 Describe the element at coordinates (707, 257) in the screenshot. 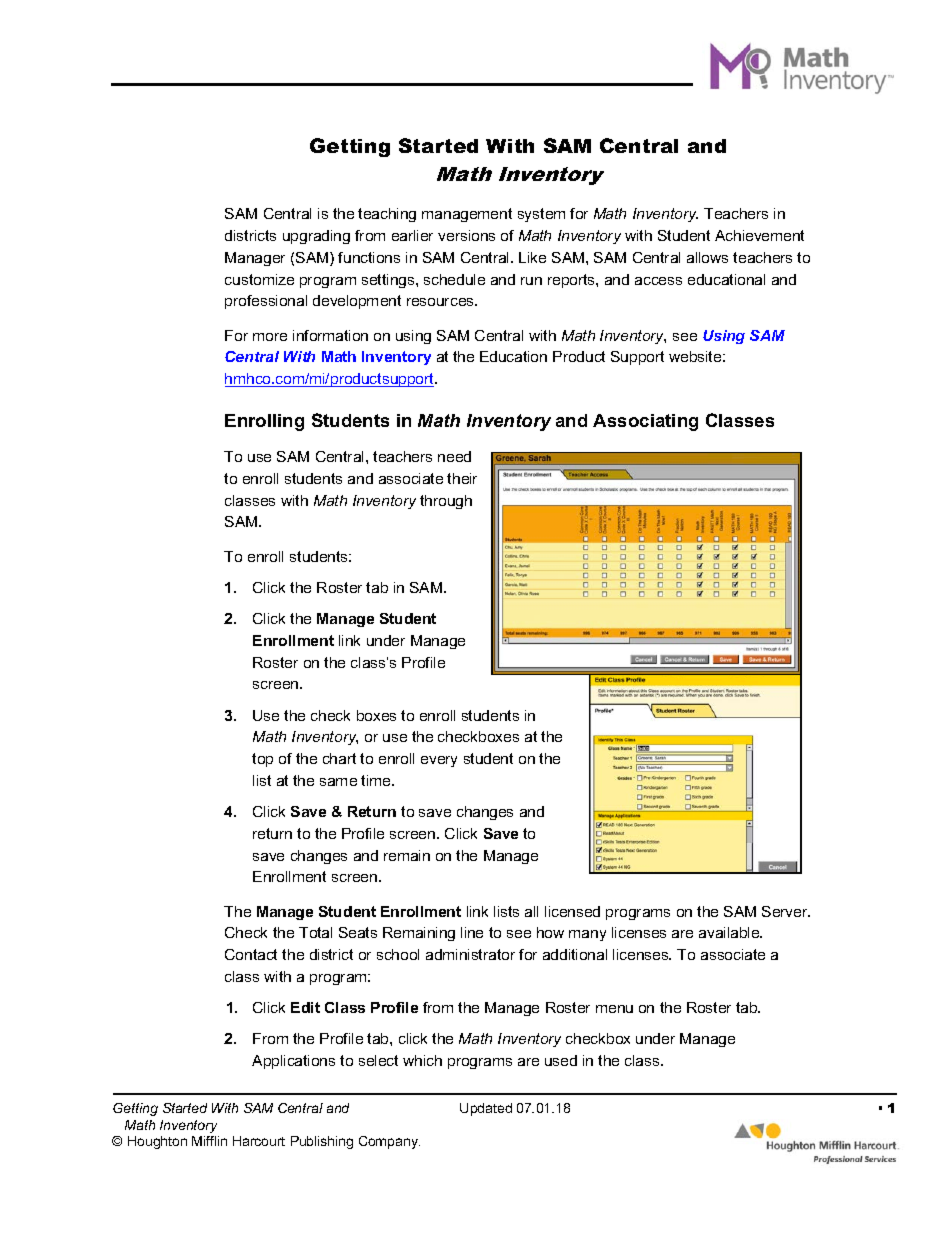

I see `allows` at that location.
